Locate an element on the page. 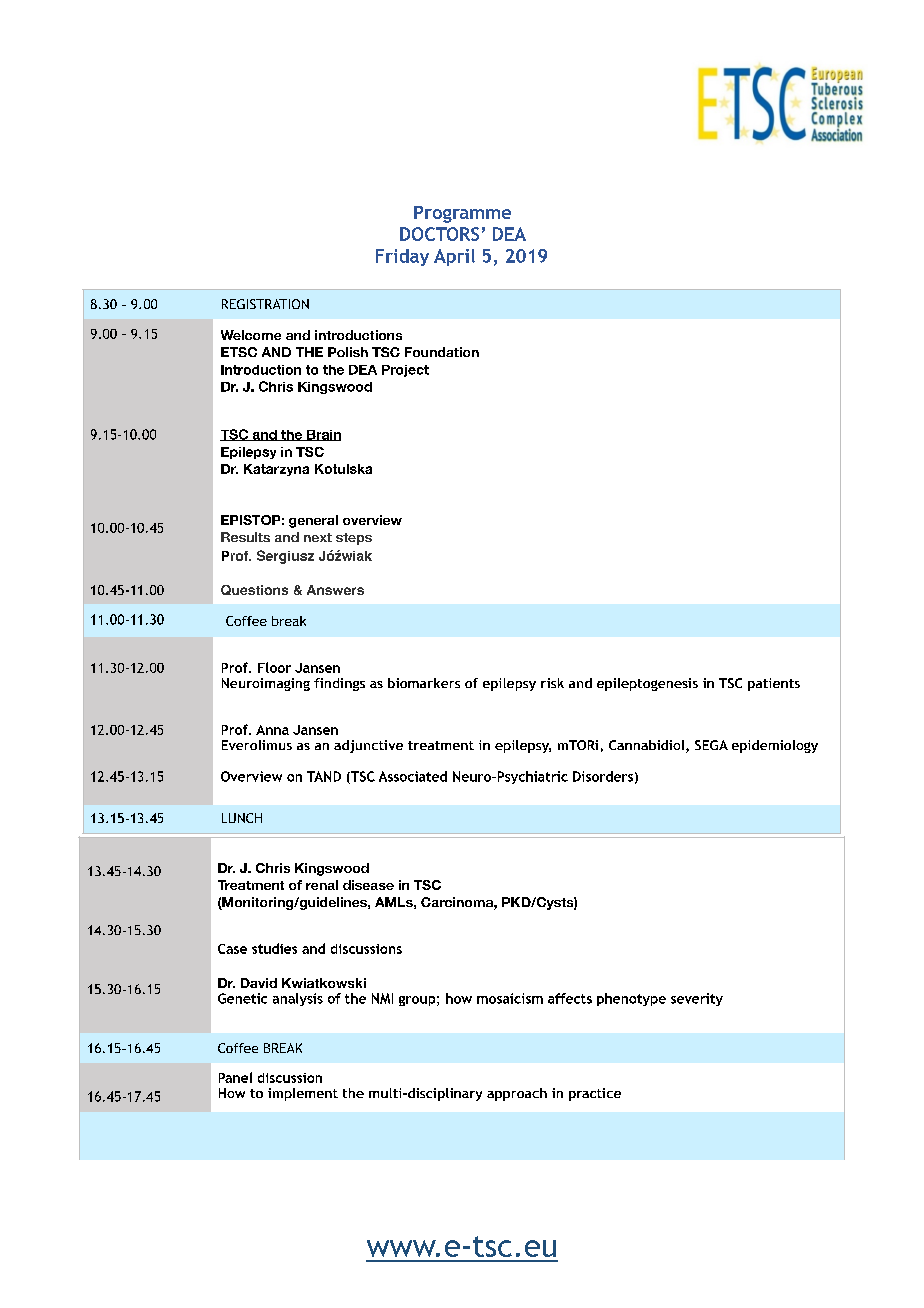 The width and height of the document is (924, 1308). Programme is located at coordinates (462, 214).
